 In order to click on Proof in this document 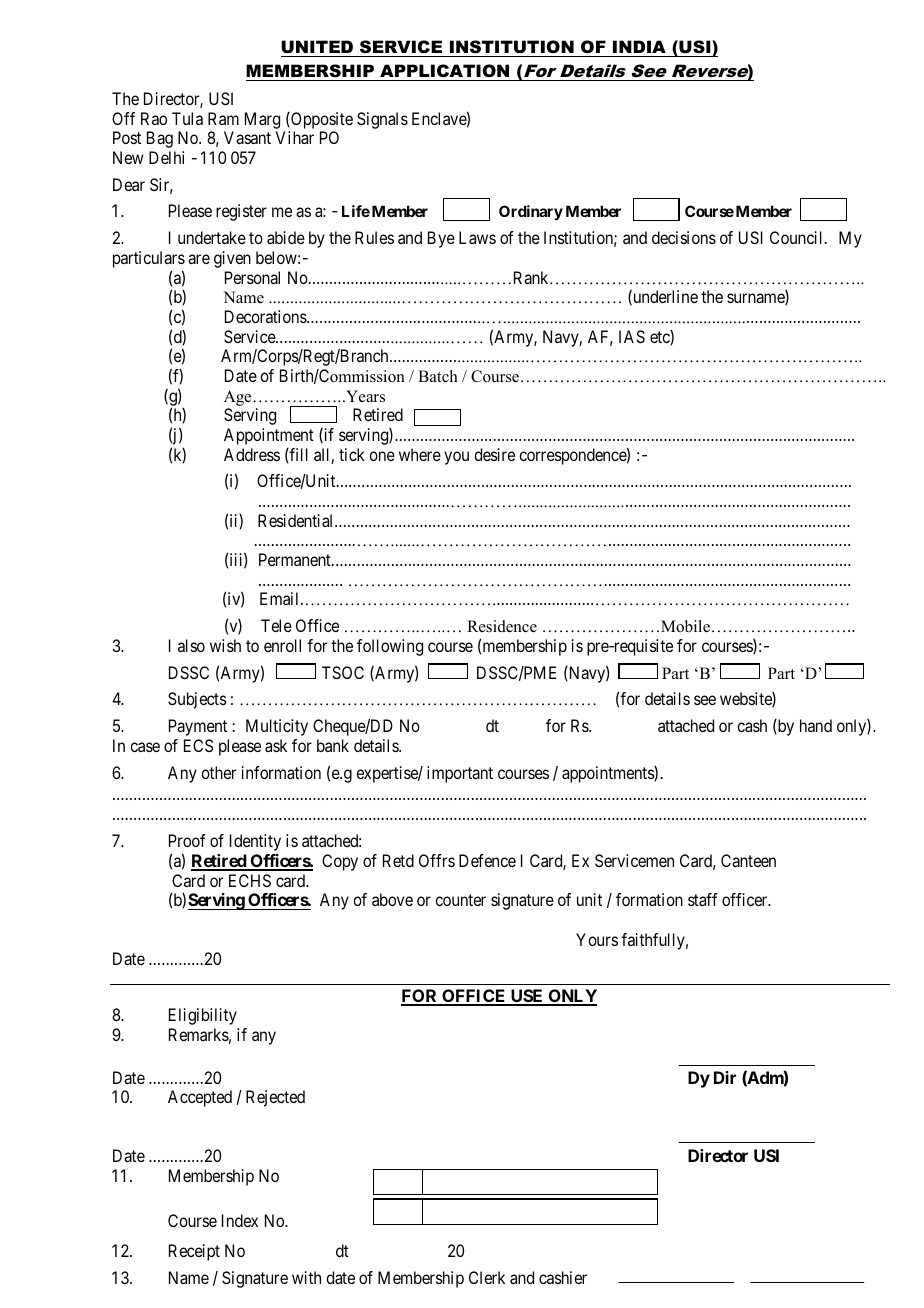, I will do `click(187, 840)`.
